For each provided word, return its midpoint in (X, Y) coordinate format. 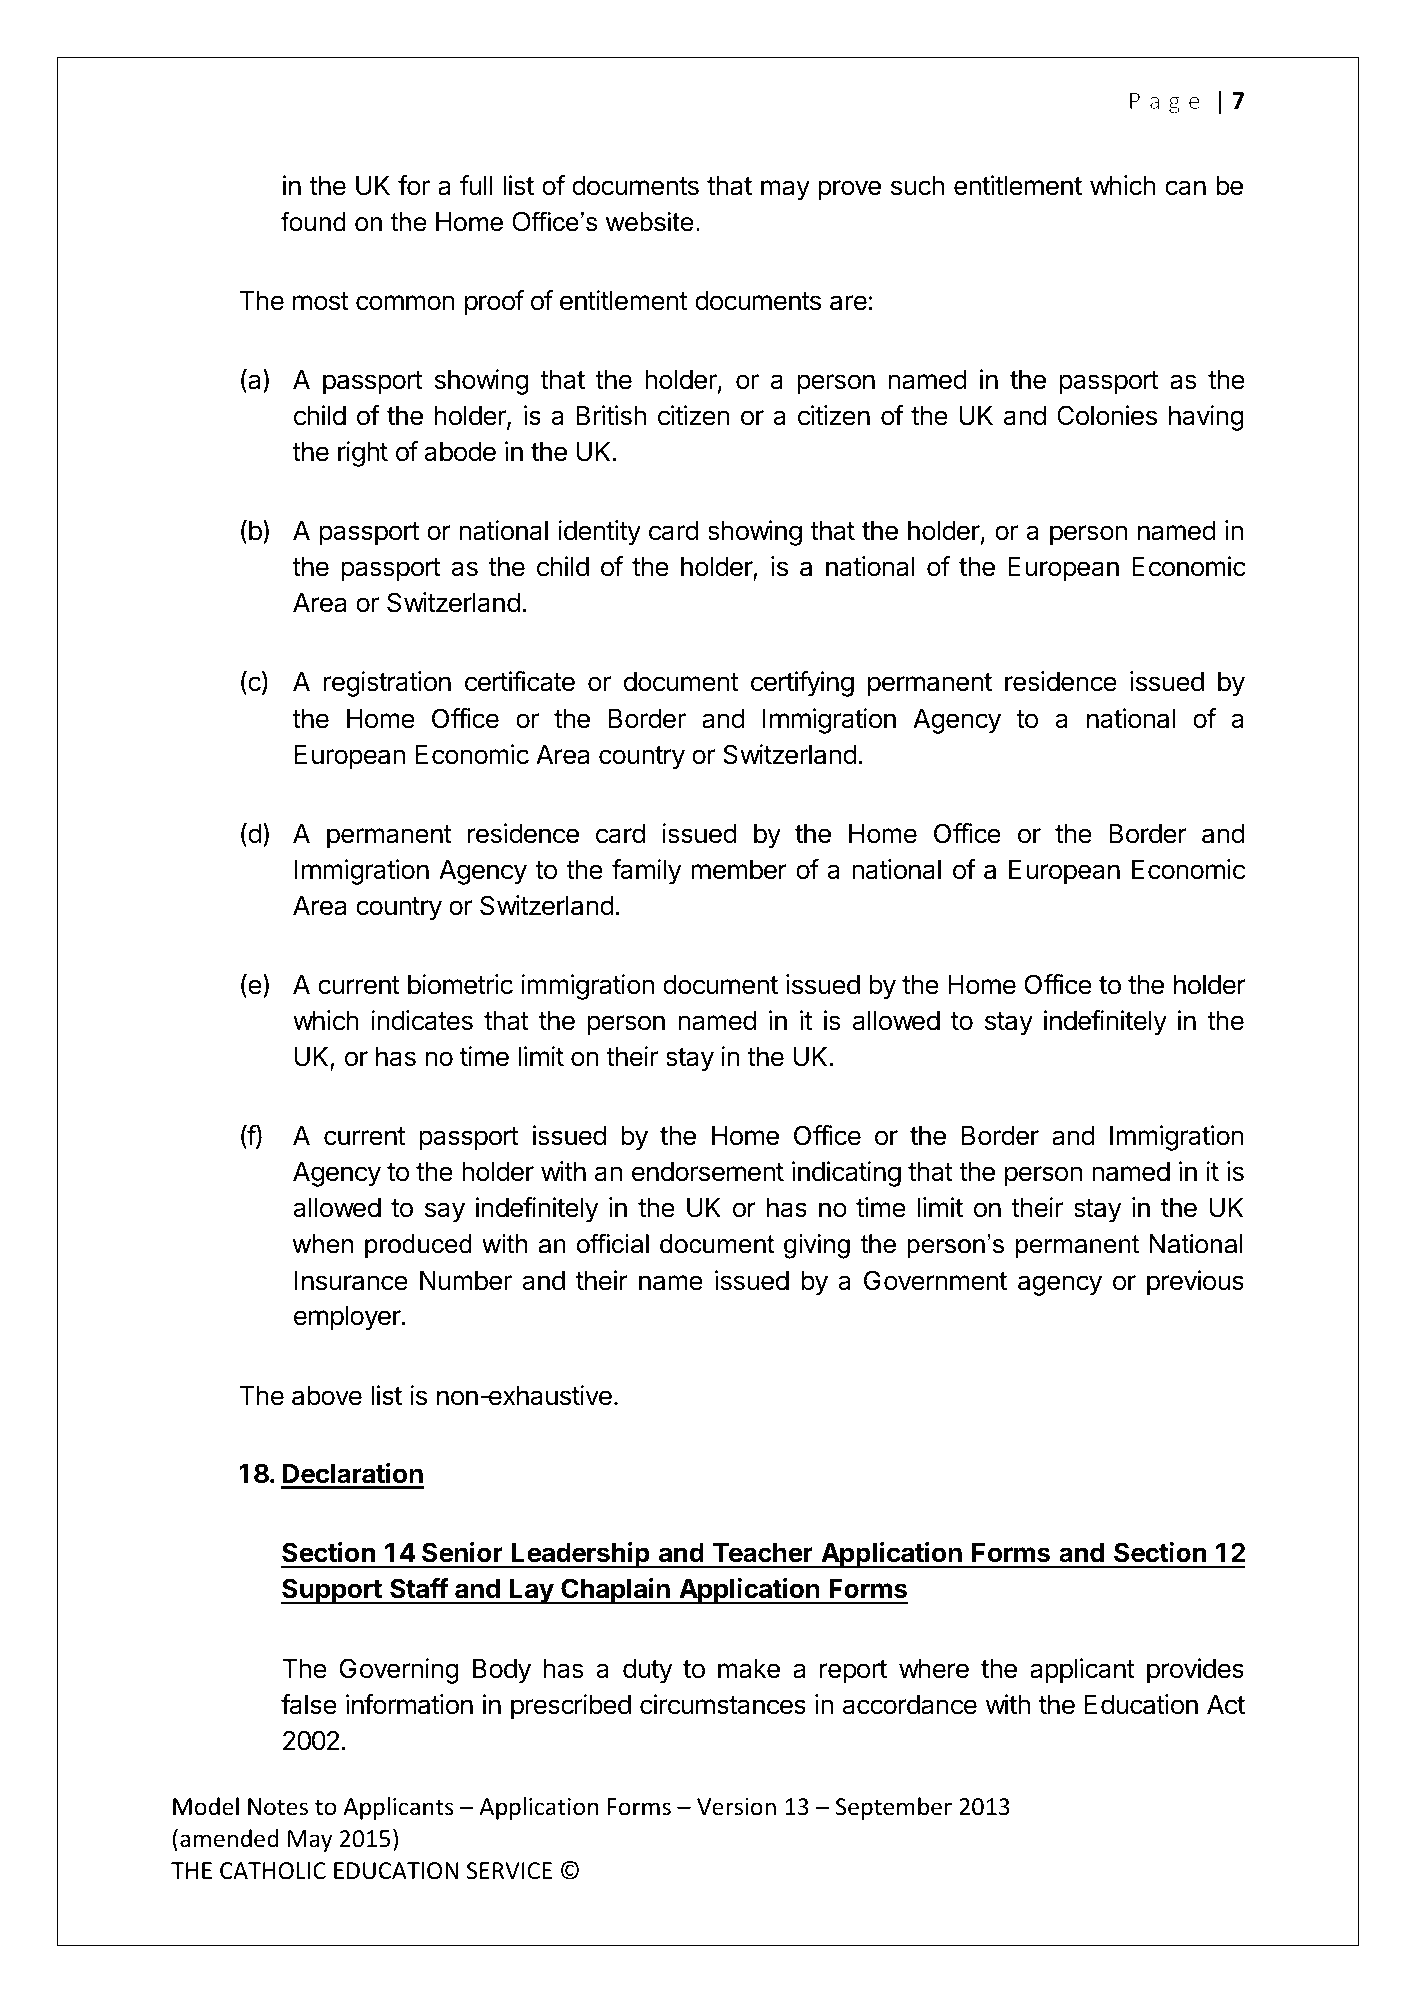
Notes (278, 1807)
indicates (422, 1020)
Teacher (763, 1553)
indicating (846, 1174)
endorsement (708, 1172)
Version (736, 1807)
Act (1226, 1705)
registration (387, 684)
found (313, 222)
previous (1195, 1283)
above (327, 1396)
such (917, 186)
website (650, 222)
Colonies (1107, 415)
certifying (802, 684)
